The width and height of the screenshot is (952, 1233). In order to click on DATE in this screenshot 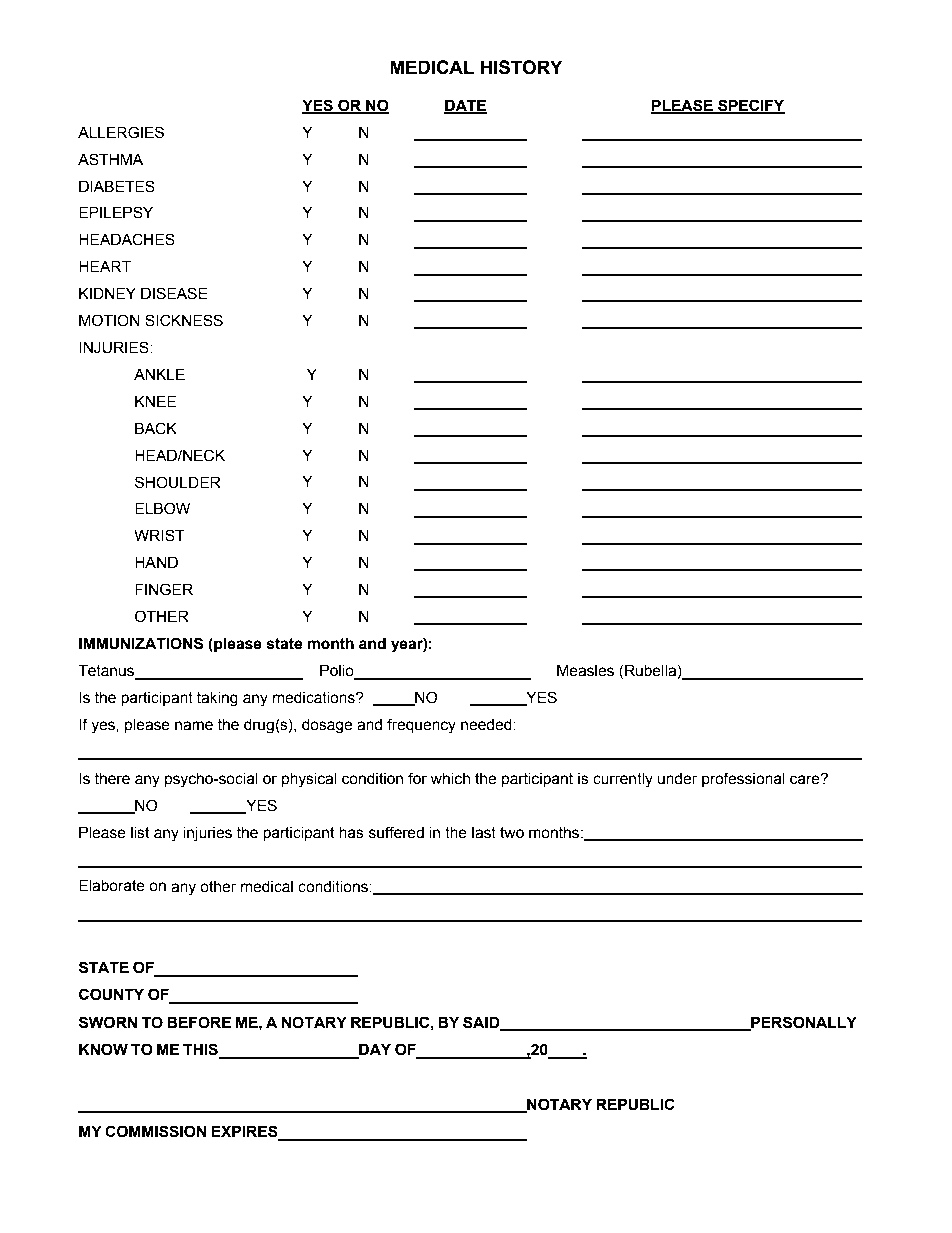, I will do `click(465, 106)`.
